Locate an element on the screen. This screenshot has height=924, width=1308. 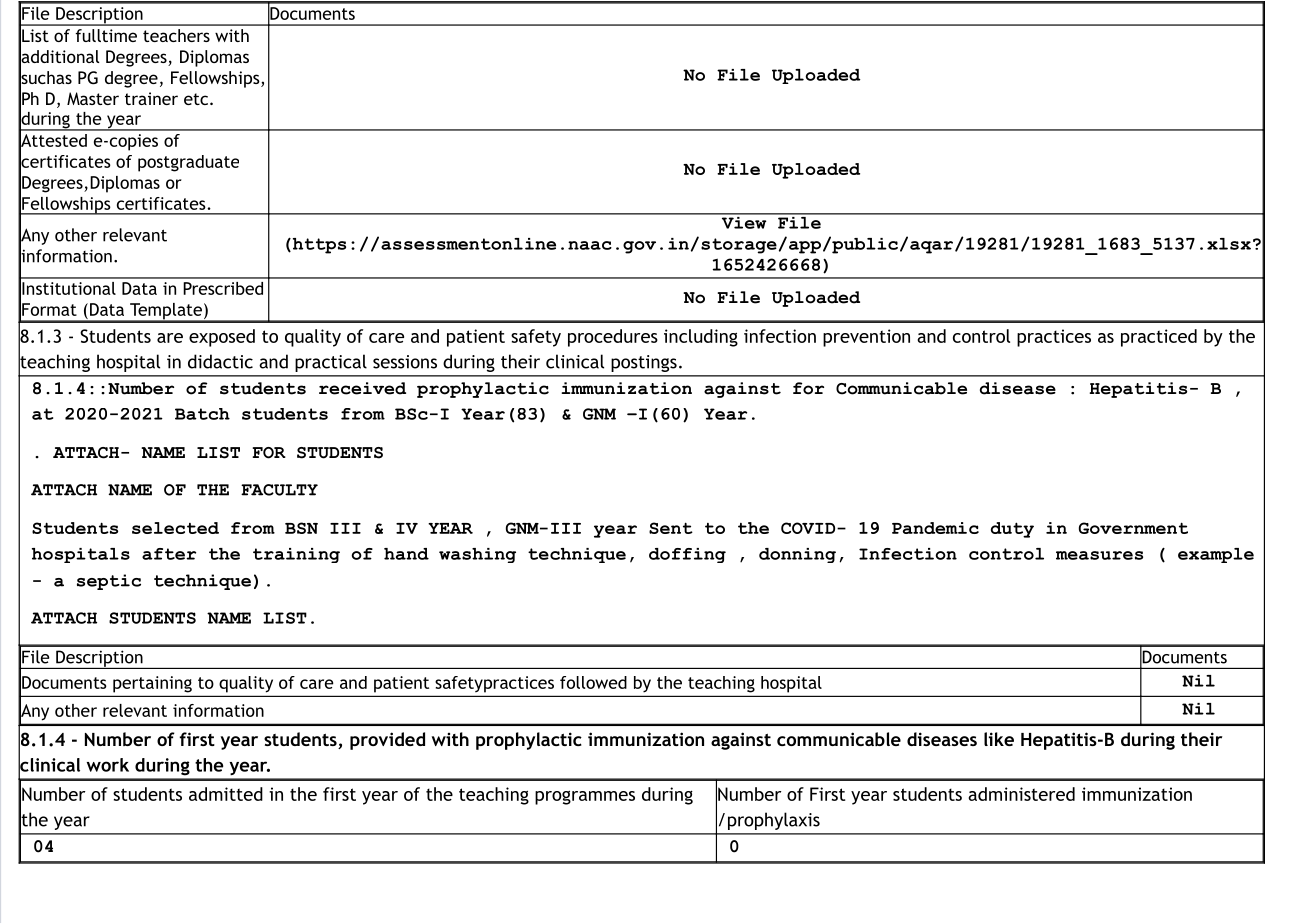
admitted is located at coordinates (226, 794).
